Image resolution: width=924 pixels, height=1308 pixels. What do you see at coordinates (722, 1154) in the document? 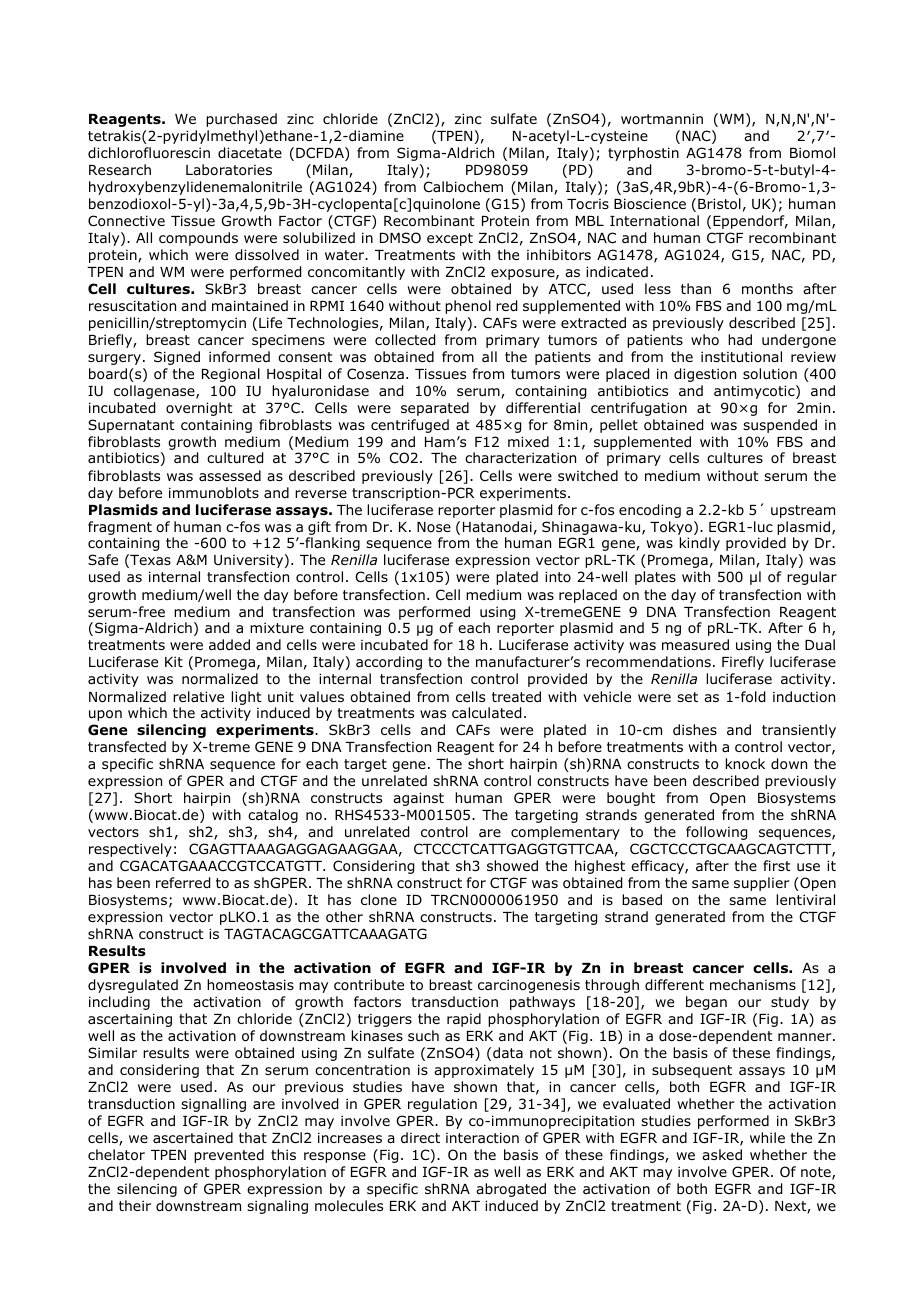
I see `asked` at bounding box center [722, 1154].
